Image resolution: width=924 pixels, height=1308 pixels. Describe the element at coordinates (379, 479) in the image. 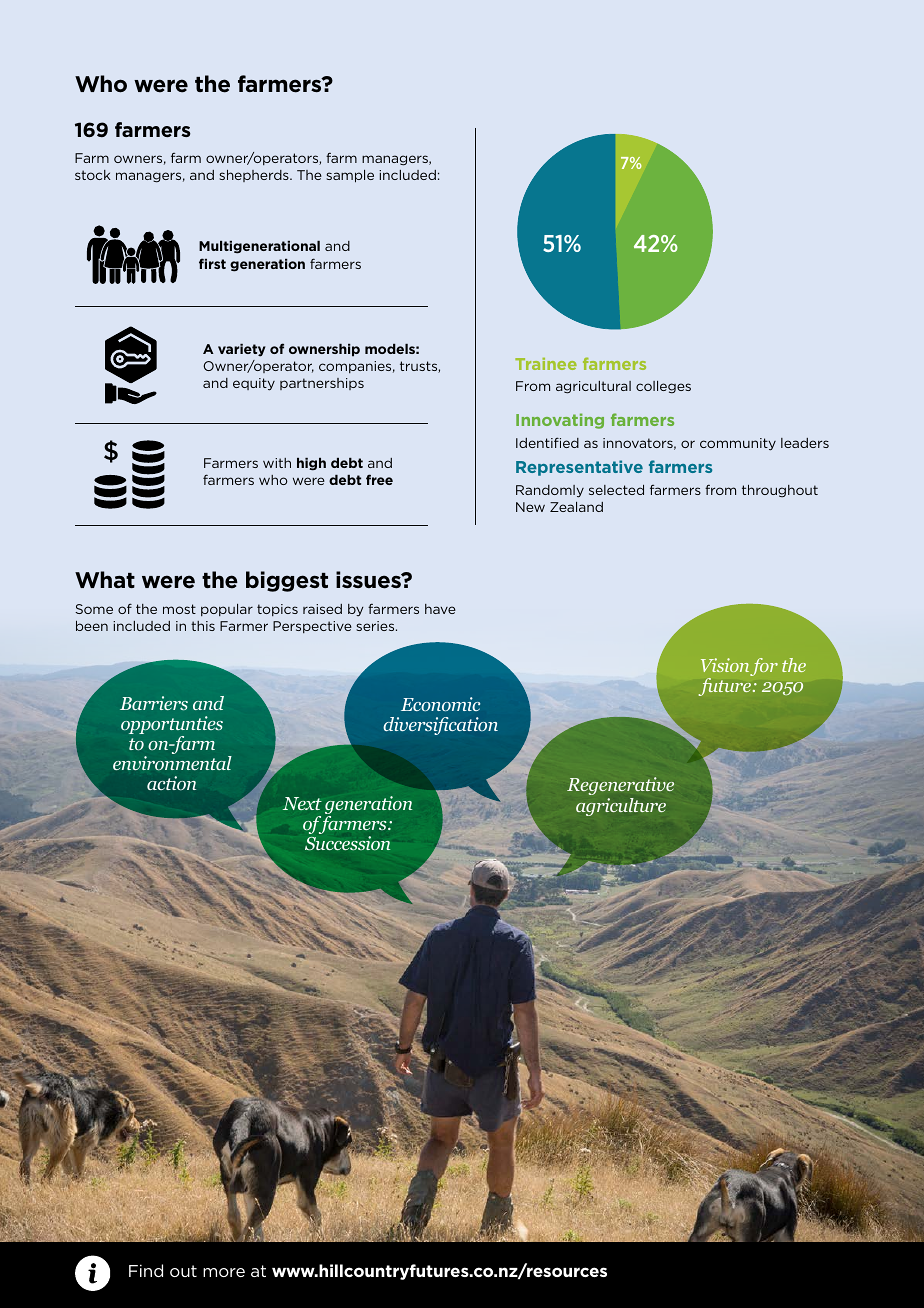

I see `free` at that location.
